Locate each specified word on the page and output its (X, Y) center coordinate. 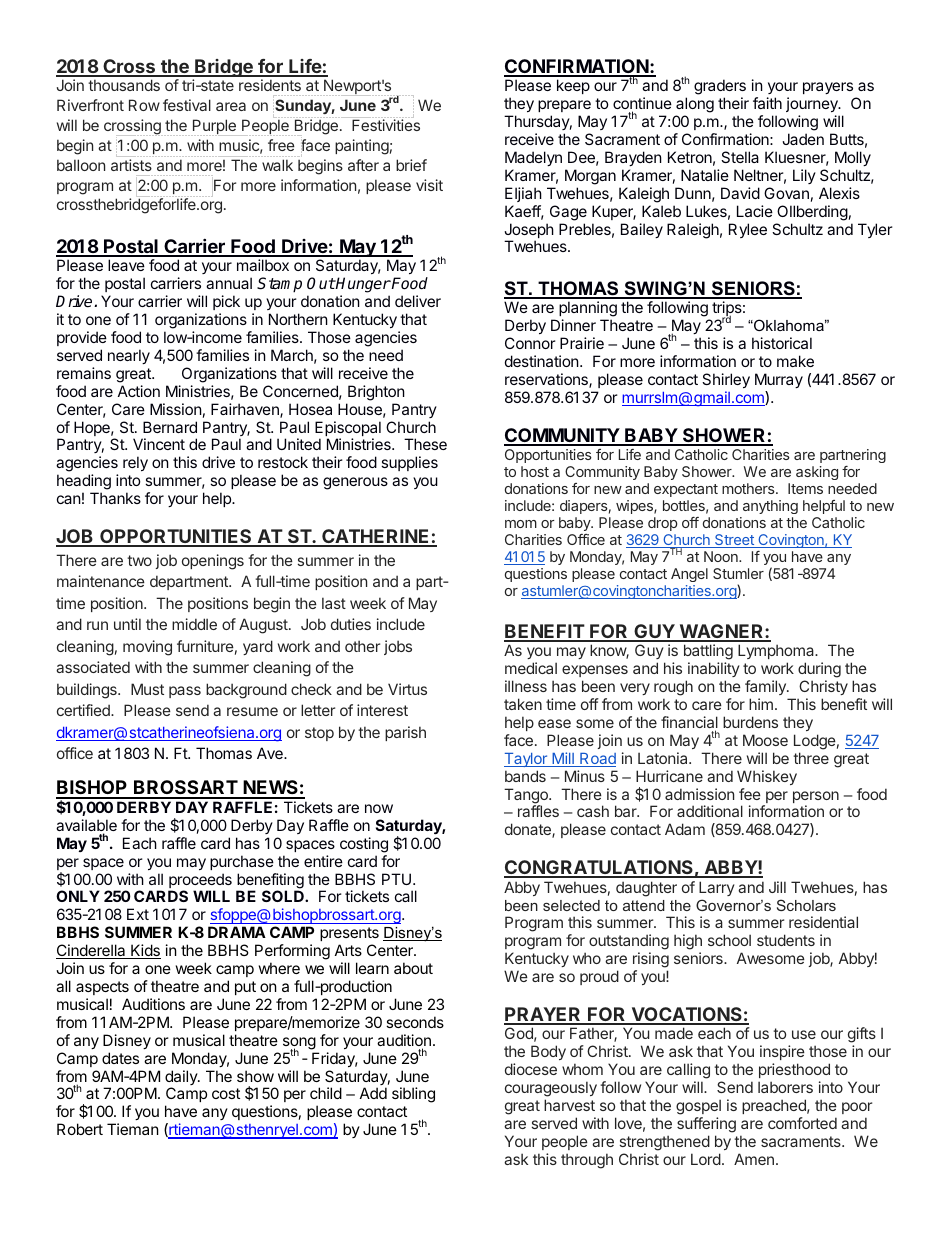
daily (182, 1079)
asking (817, 473)
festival (187, 105)
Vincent (159, 444)
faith (767, 103)
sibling (413, 1095)
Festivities (386, 125)
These (425, 444)
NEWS (270, 789)
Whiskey (767, 777)
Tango (527, 797)
